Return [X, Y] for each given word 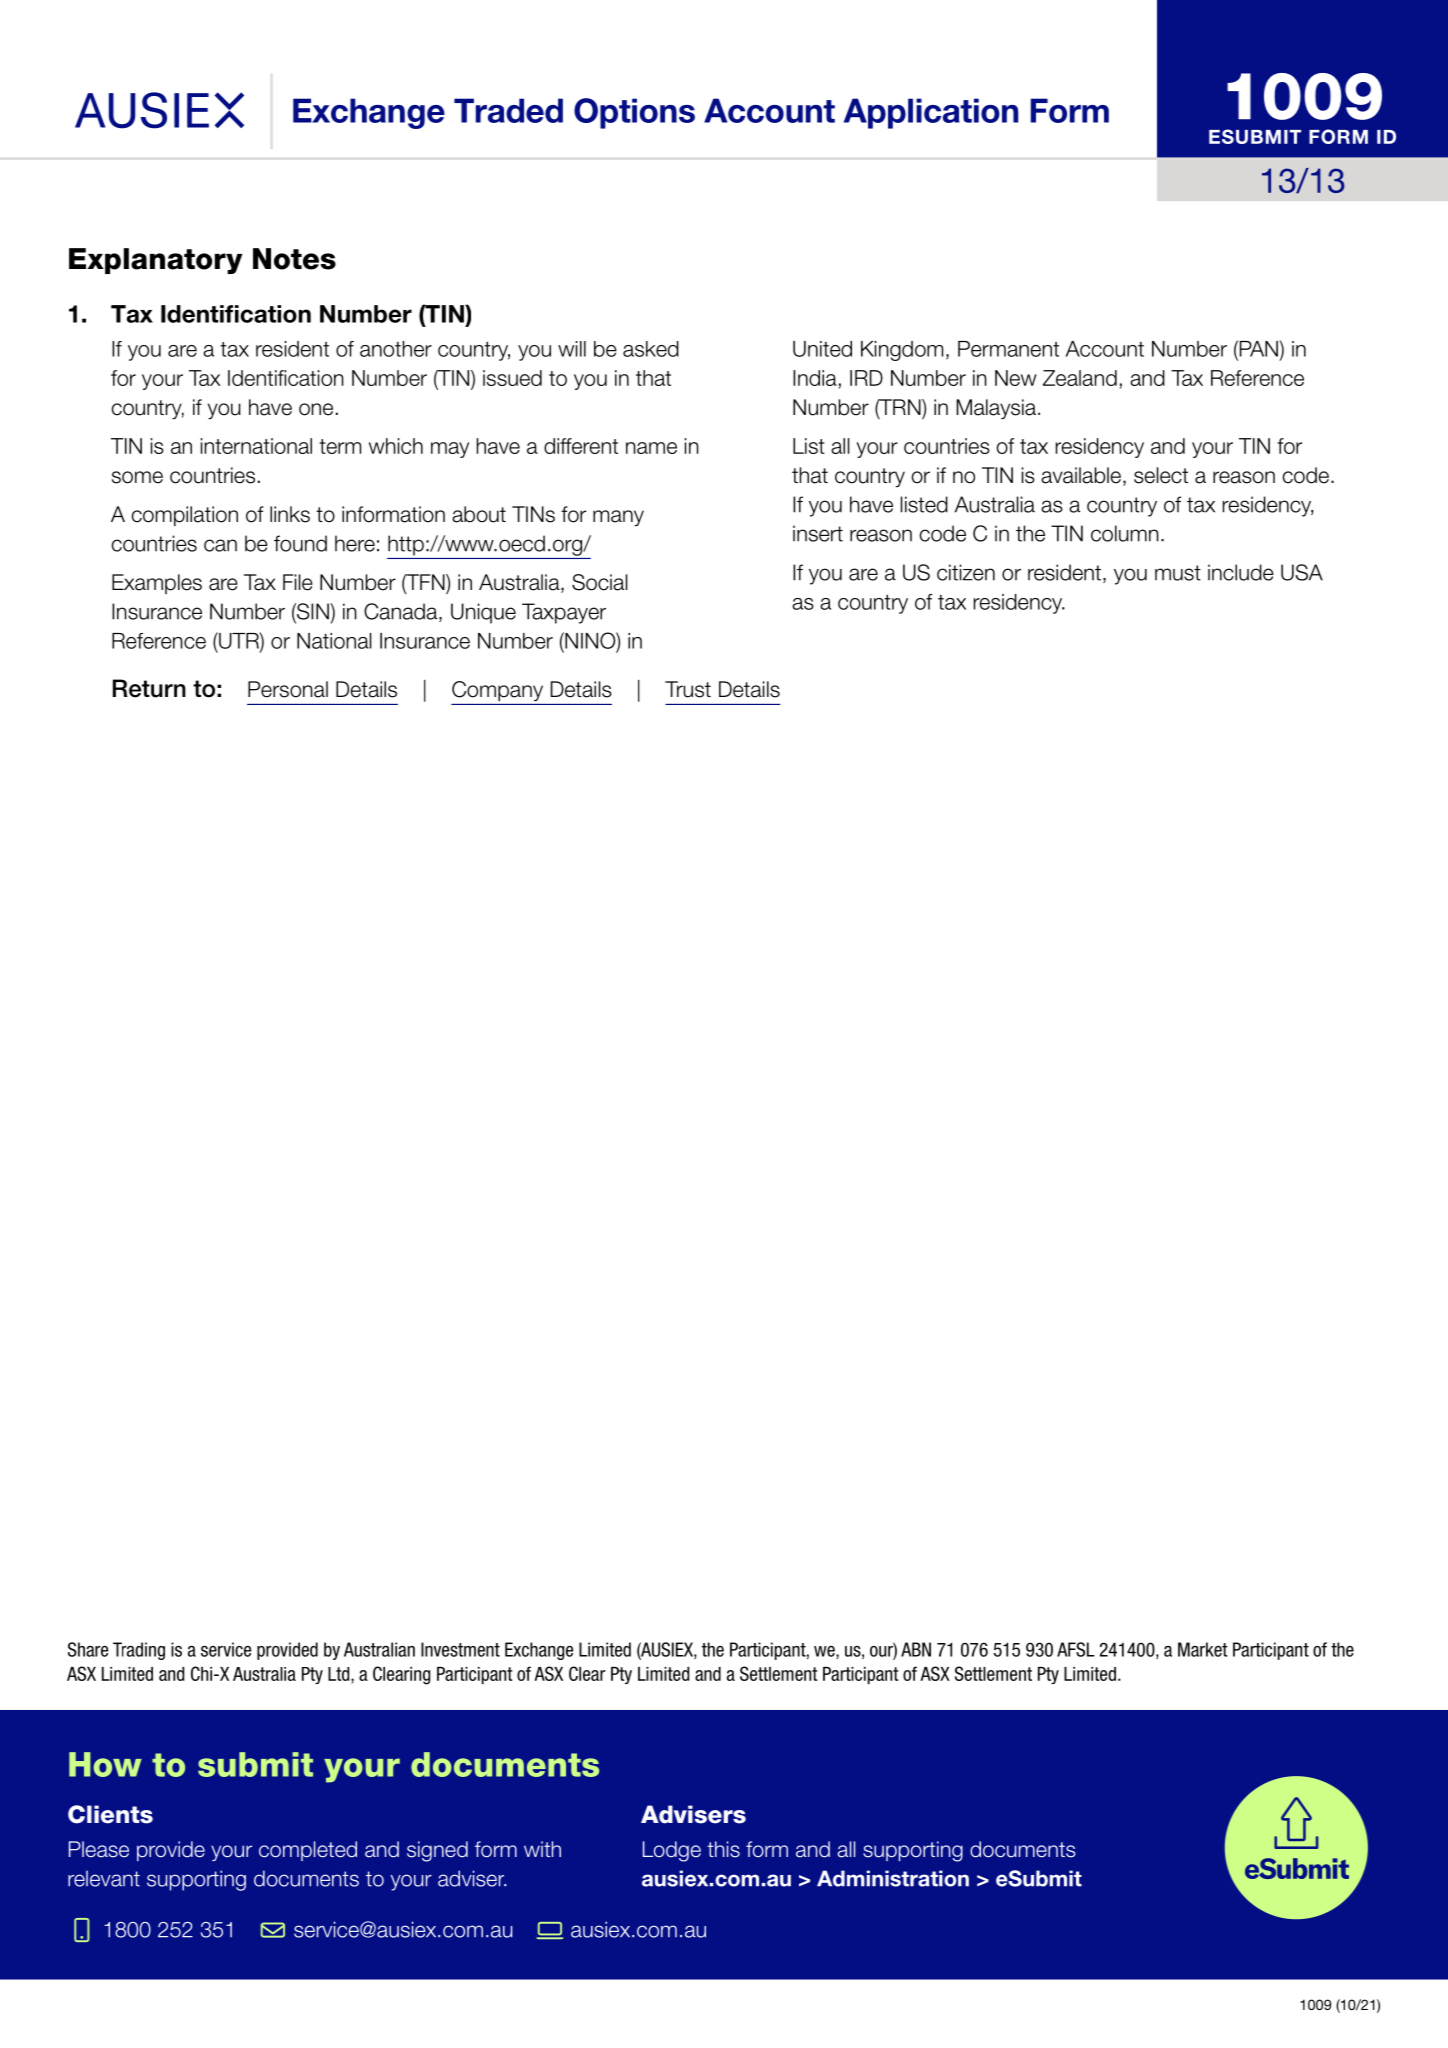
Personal [288, 689]
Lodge [672, 1851]
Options [634, 113]
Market [1203, 1649]
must [1178, 573]
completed [308, 1851]
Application [931, 113]
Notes [294, 259]
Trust [688, 689]
